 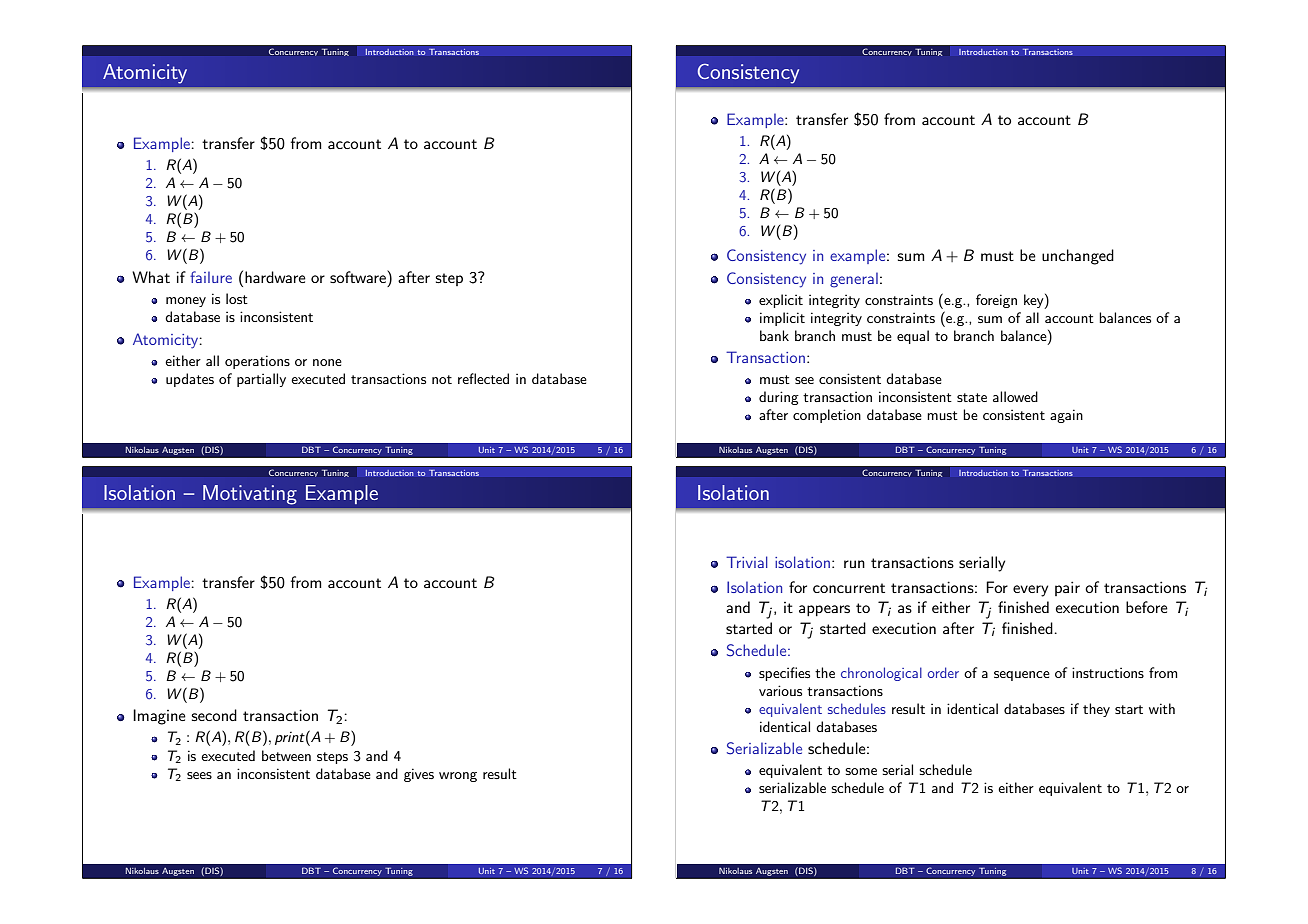 I want to click on wrong, so click(x=458, y=777).
